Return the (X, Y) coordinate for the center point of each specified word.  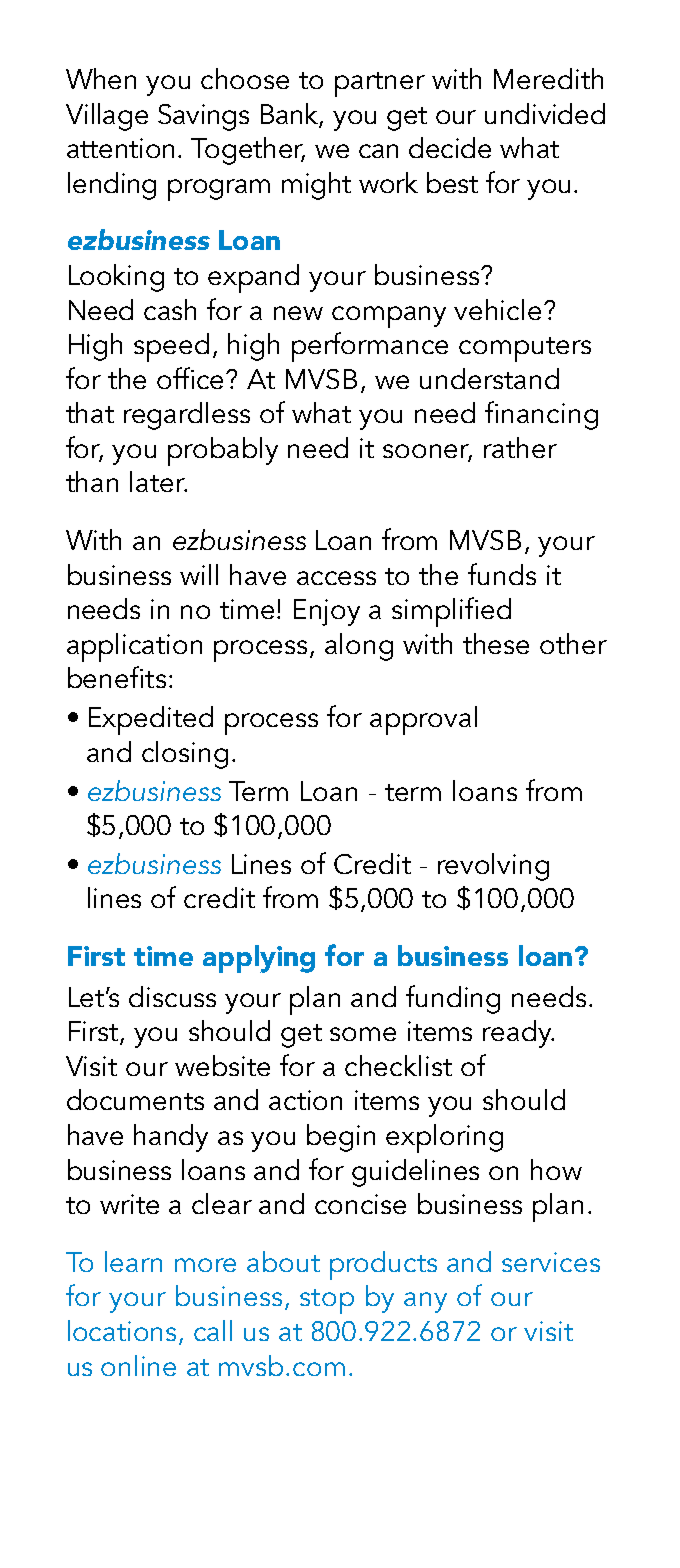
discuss (172, 996)
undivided (545, 113)
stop (327, 1301)
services (551, 1262)
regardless (187, 416)
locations (124, 1332)
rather (520, 447)
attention (120, 148)
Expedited (151, 720)
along (359, 647)
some (363, 1034)
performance (370, 347)
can (378, 151)
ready (518, 1034)
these (496, 643)
